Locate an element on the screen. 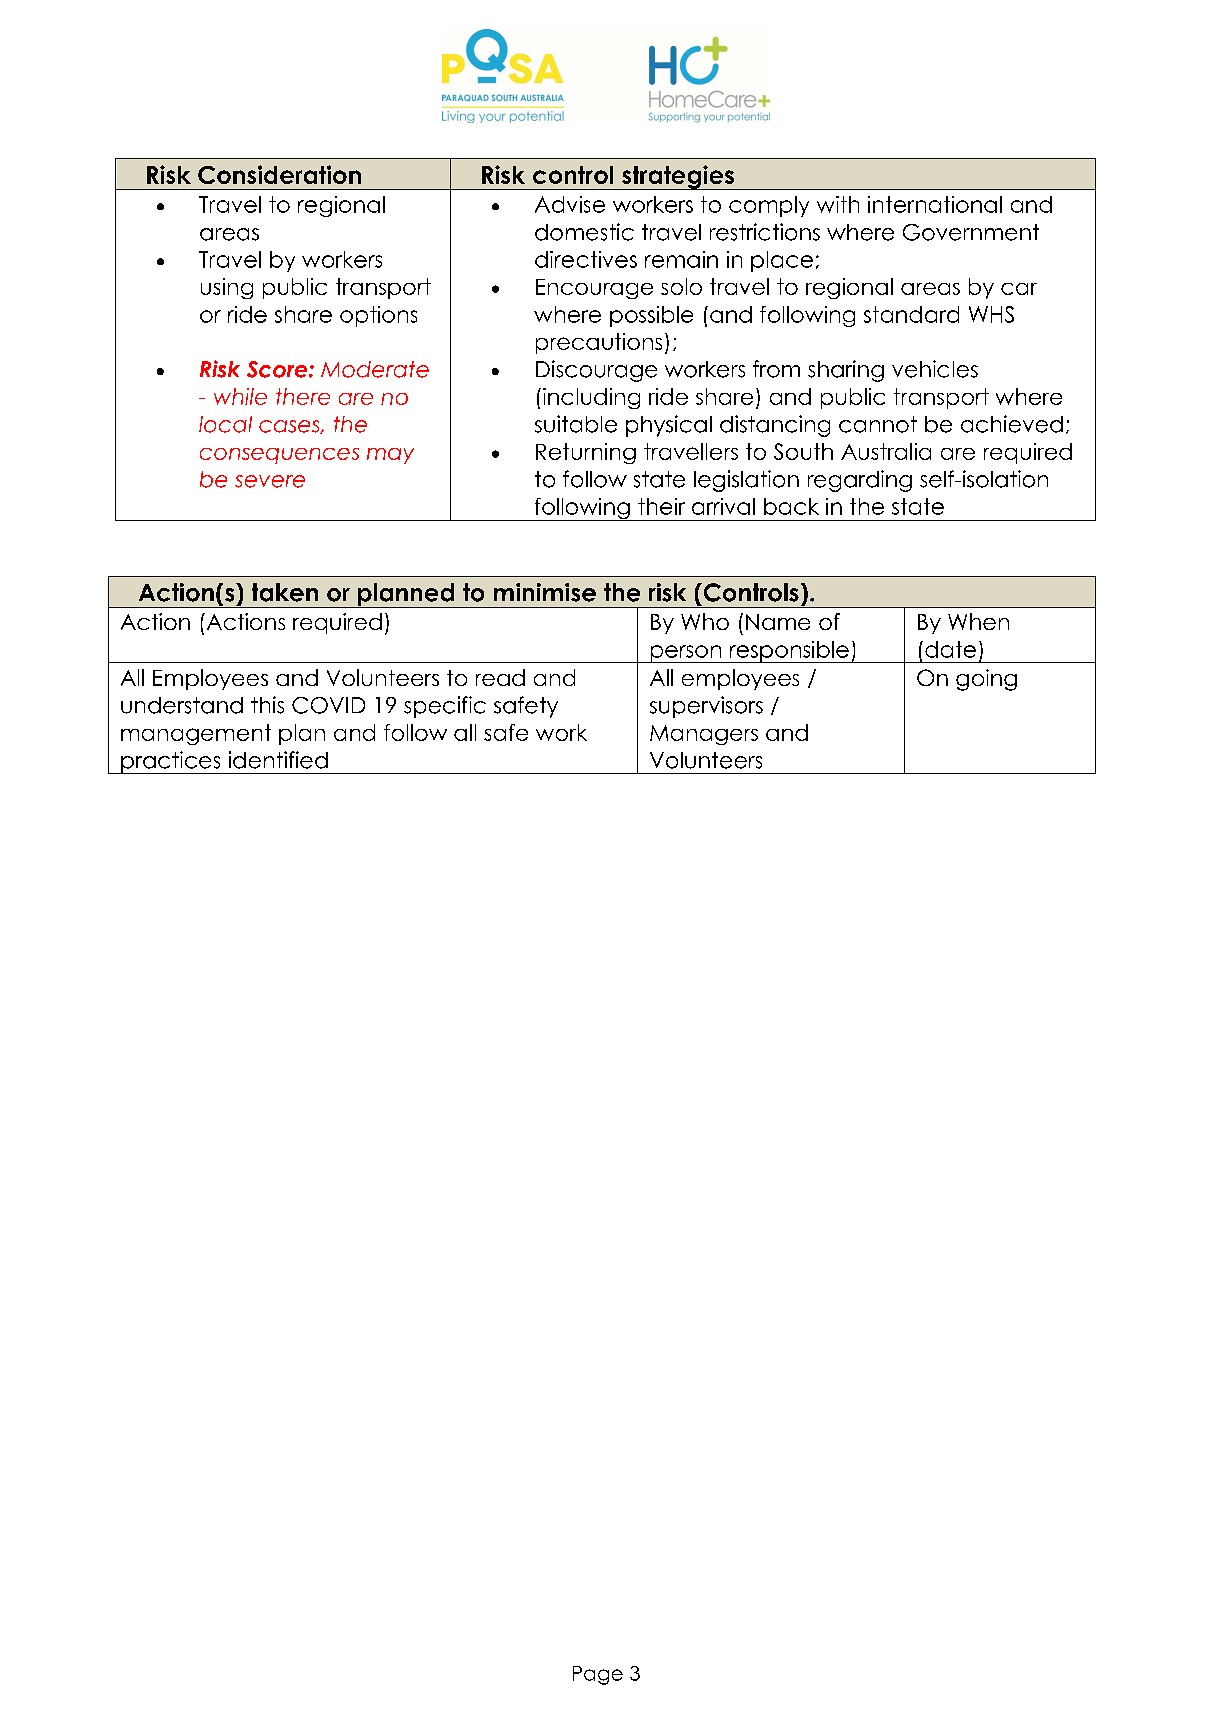  Consideration is located at coordinates (279, 174).
